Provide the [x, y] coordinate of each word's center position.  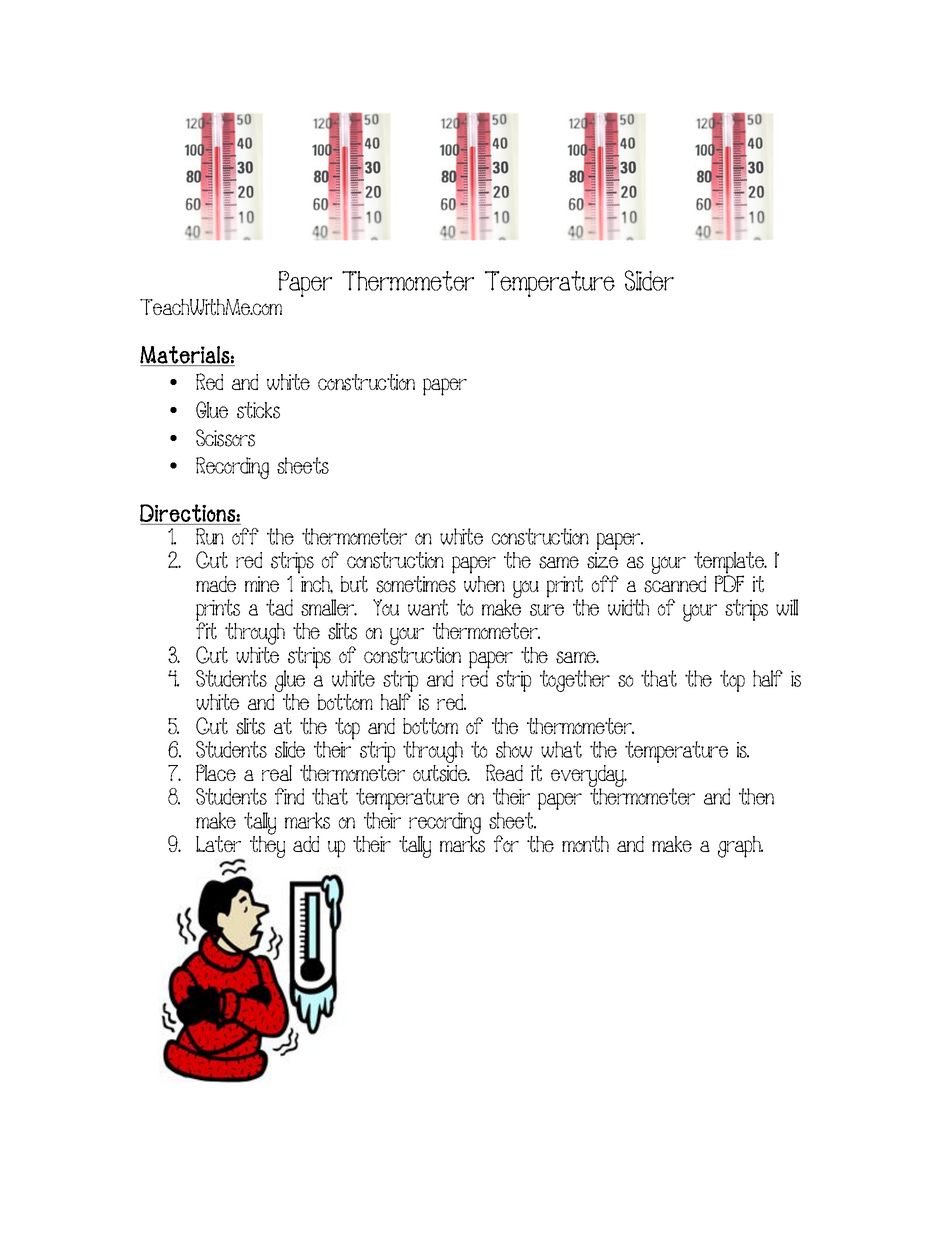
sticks [258, 410]
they [267, 846]
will [787, 607]
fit [206, 629]
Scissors [225, 438]
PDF [729, 582]
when [484, 584]
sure [547, 610]
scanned [675, 584]
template [730, 564]
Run [210, 536]
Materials [185, 356]
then [756, 796]
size [602, 560]
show [514, 749]
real [277, 773]
